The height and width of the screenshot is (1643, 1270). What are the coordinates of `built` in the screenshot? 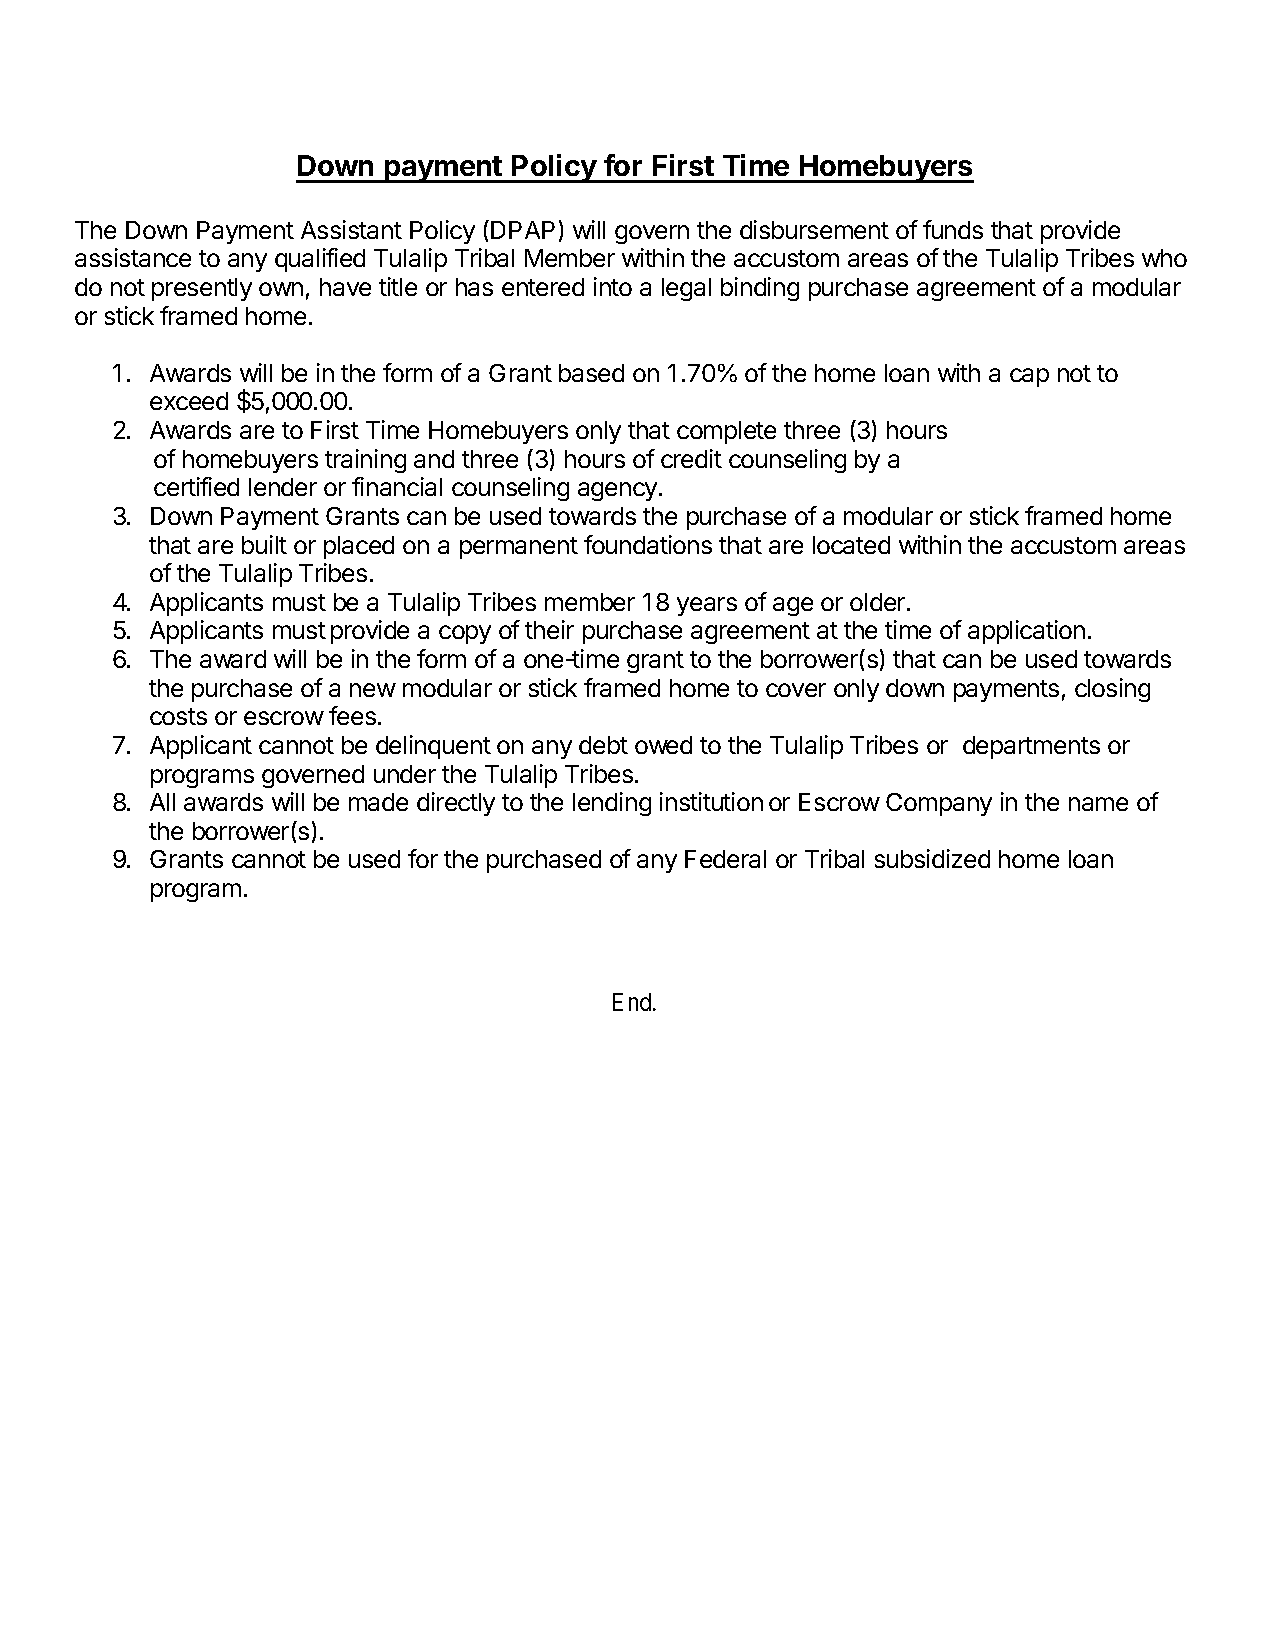 It's located at (264, 544).
